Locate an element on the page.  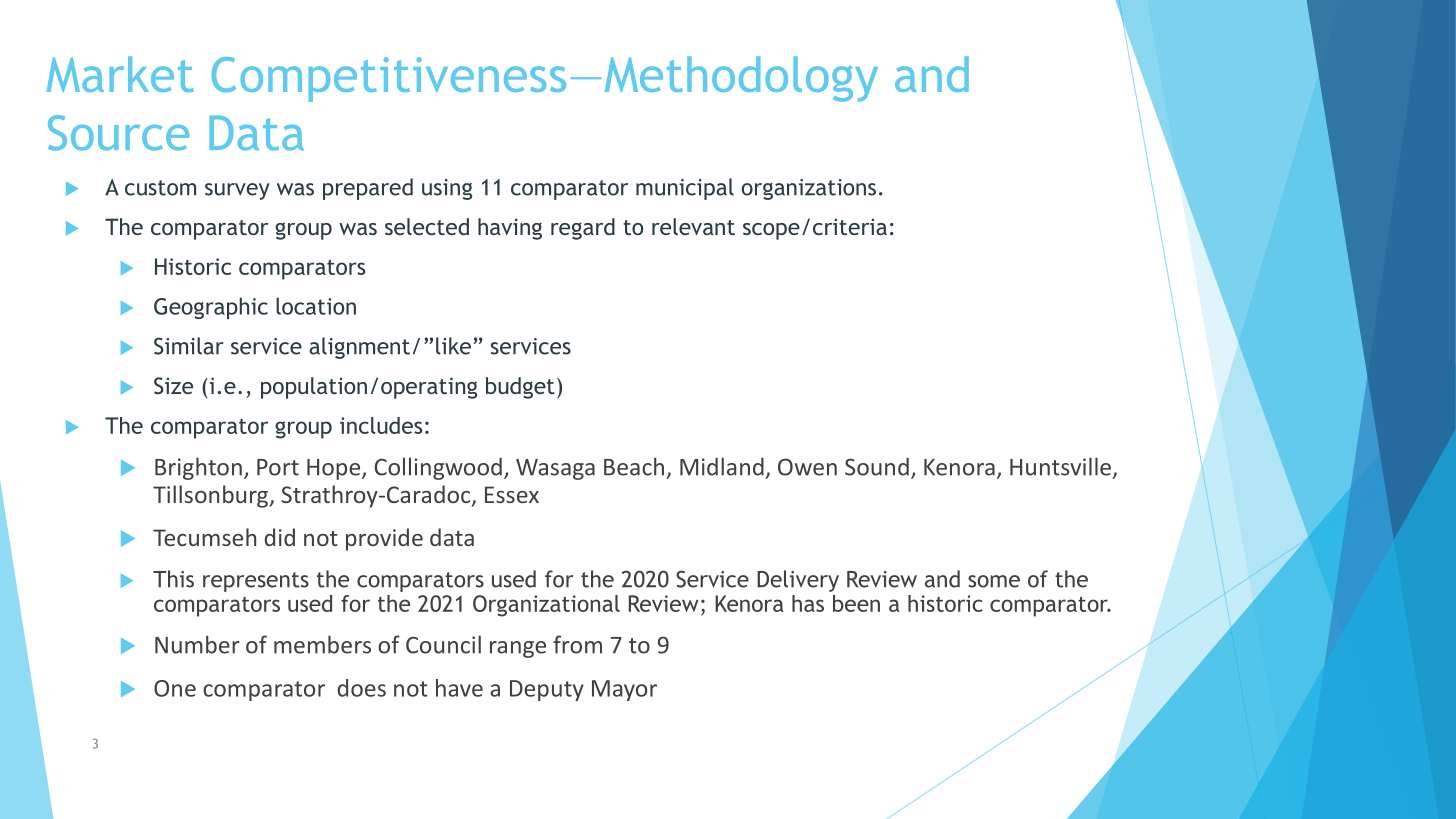
Beach is located at coordinates (634, 466).
